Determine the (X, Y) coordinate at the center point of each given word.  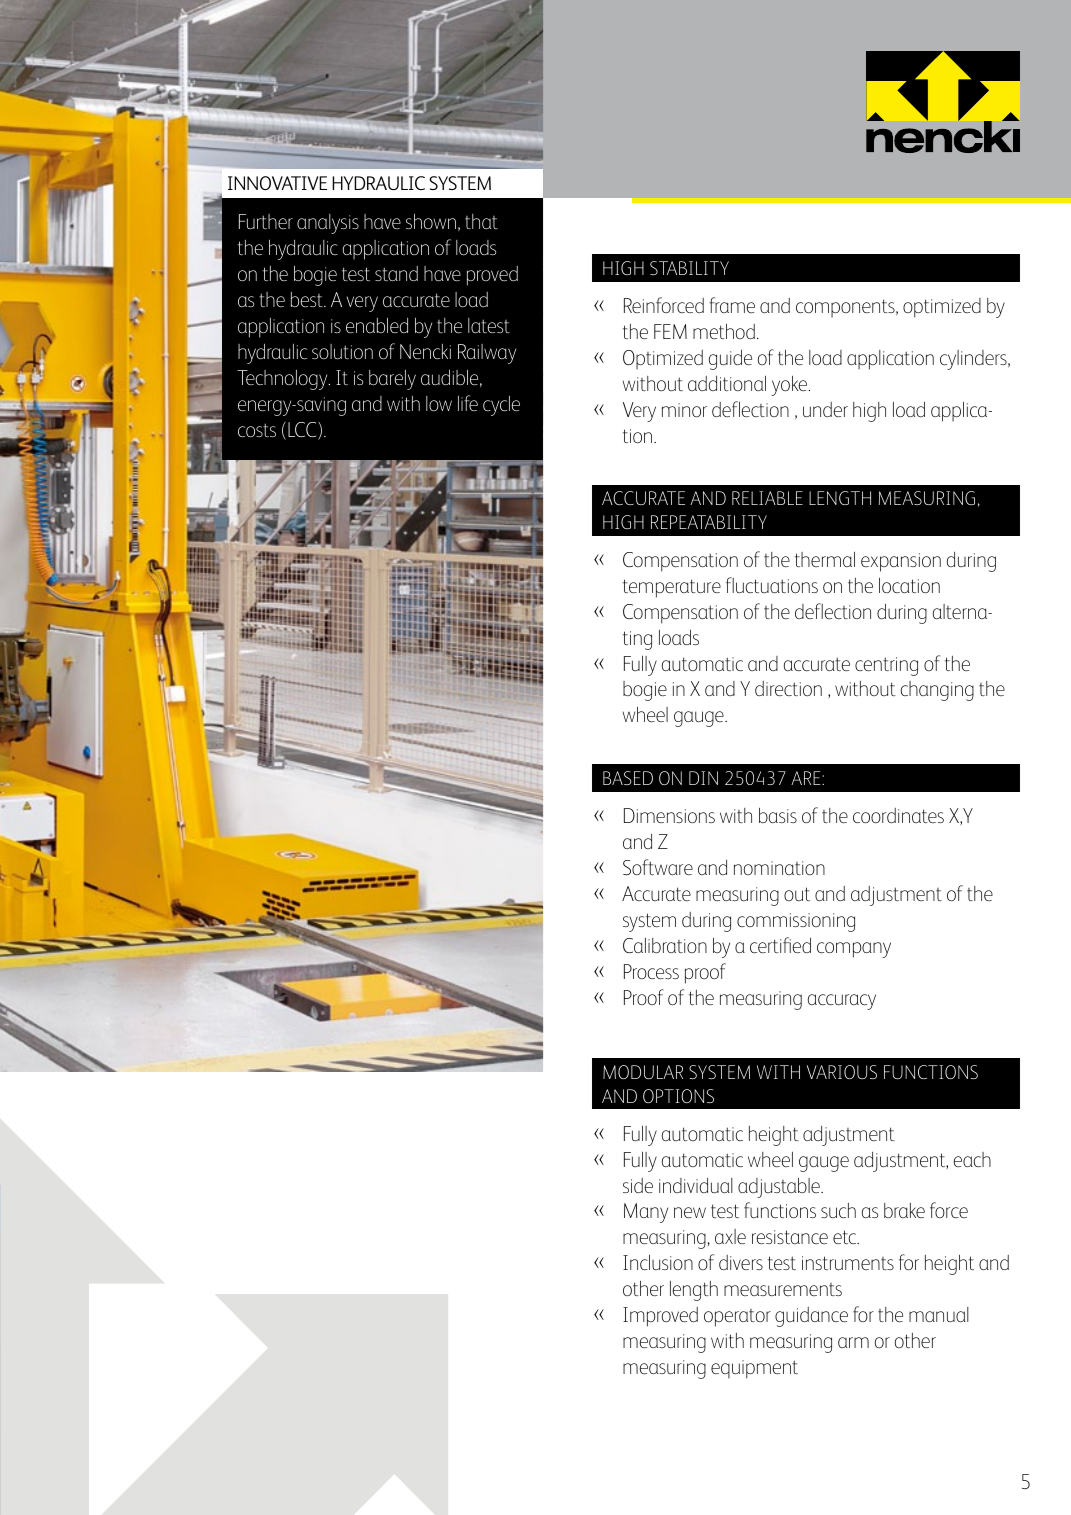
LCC (303, 431)
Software (658, 867)
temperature (672, 588)
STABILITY (689, 268)
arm (853, 1342)
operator (737, 1318)
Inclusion (658, 1262)
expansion (901, 562)
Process (651, 971)
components (846, 308)
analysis (328, 224)
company (854, 950)
